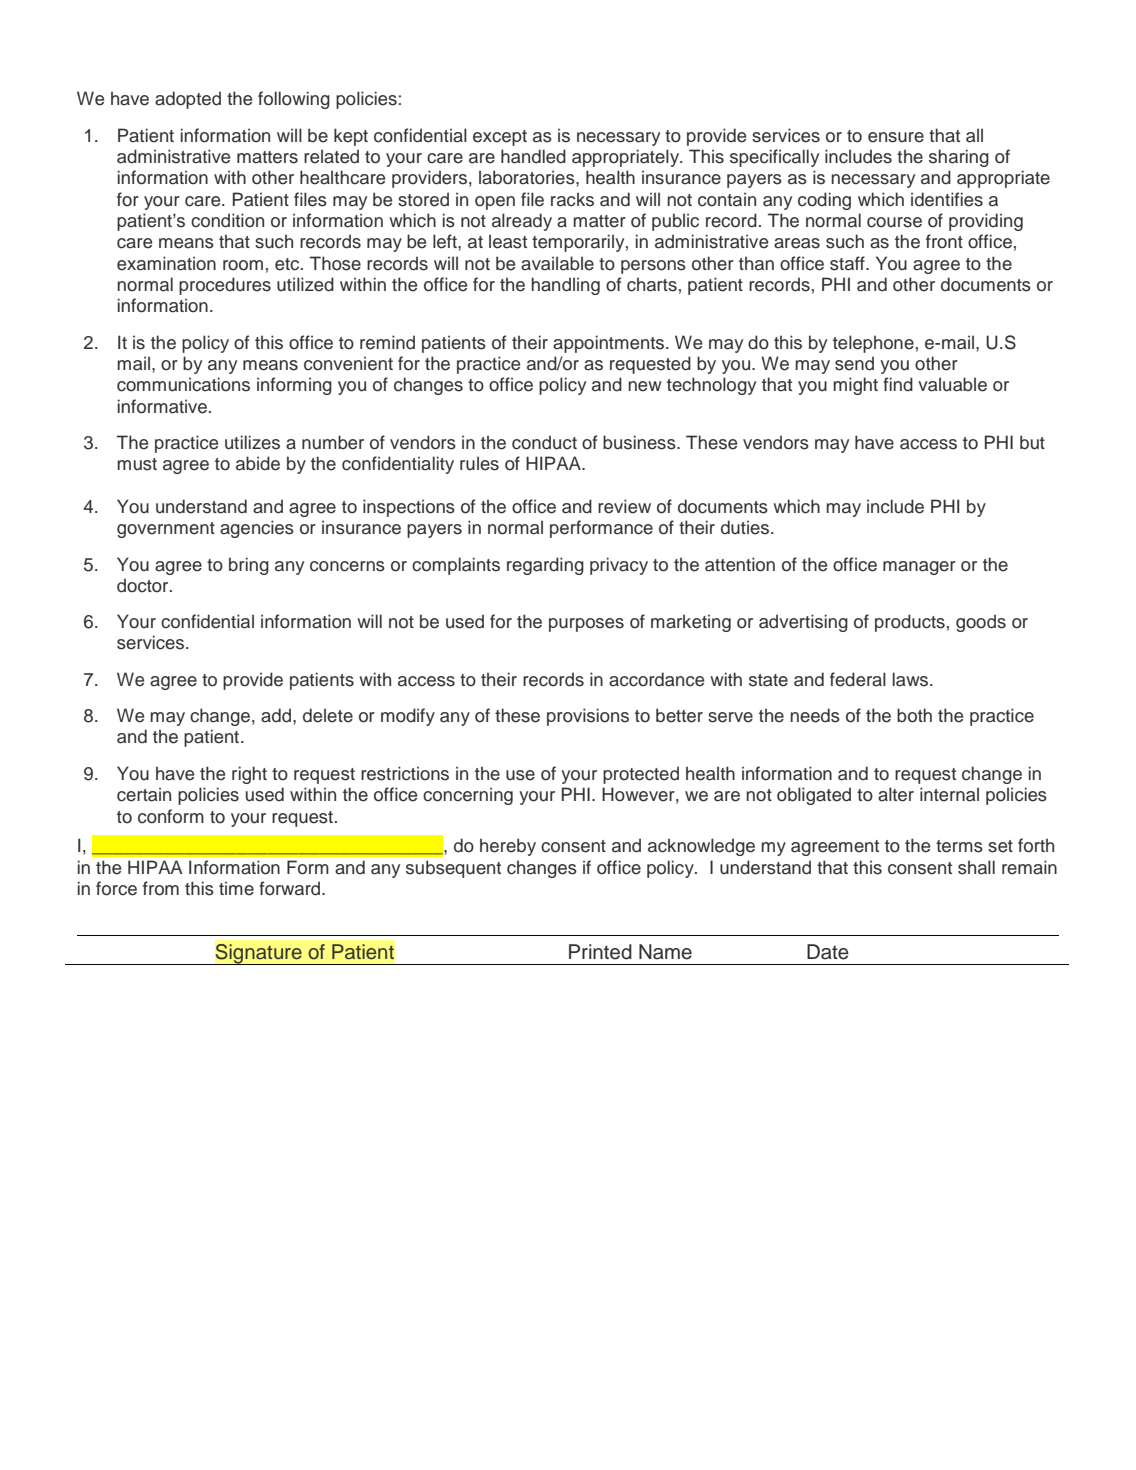 The image size is (1136, 1470). I want to click on protected, so click(641, 775).
